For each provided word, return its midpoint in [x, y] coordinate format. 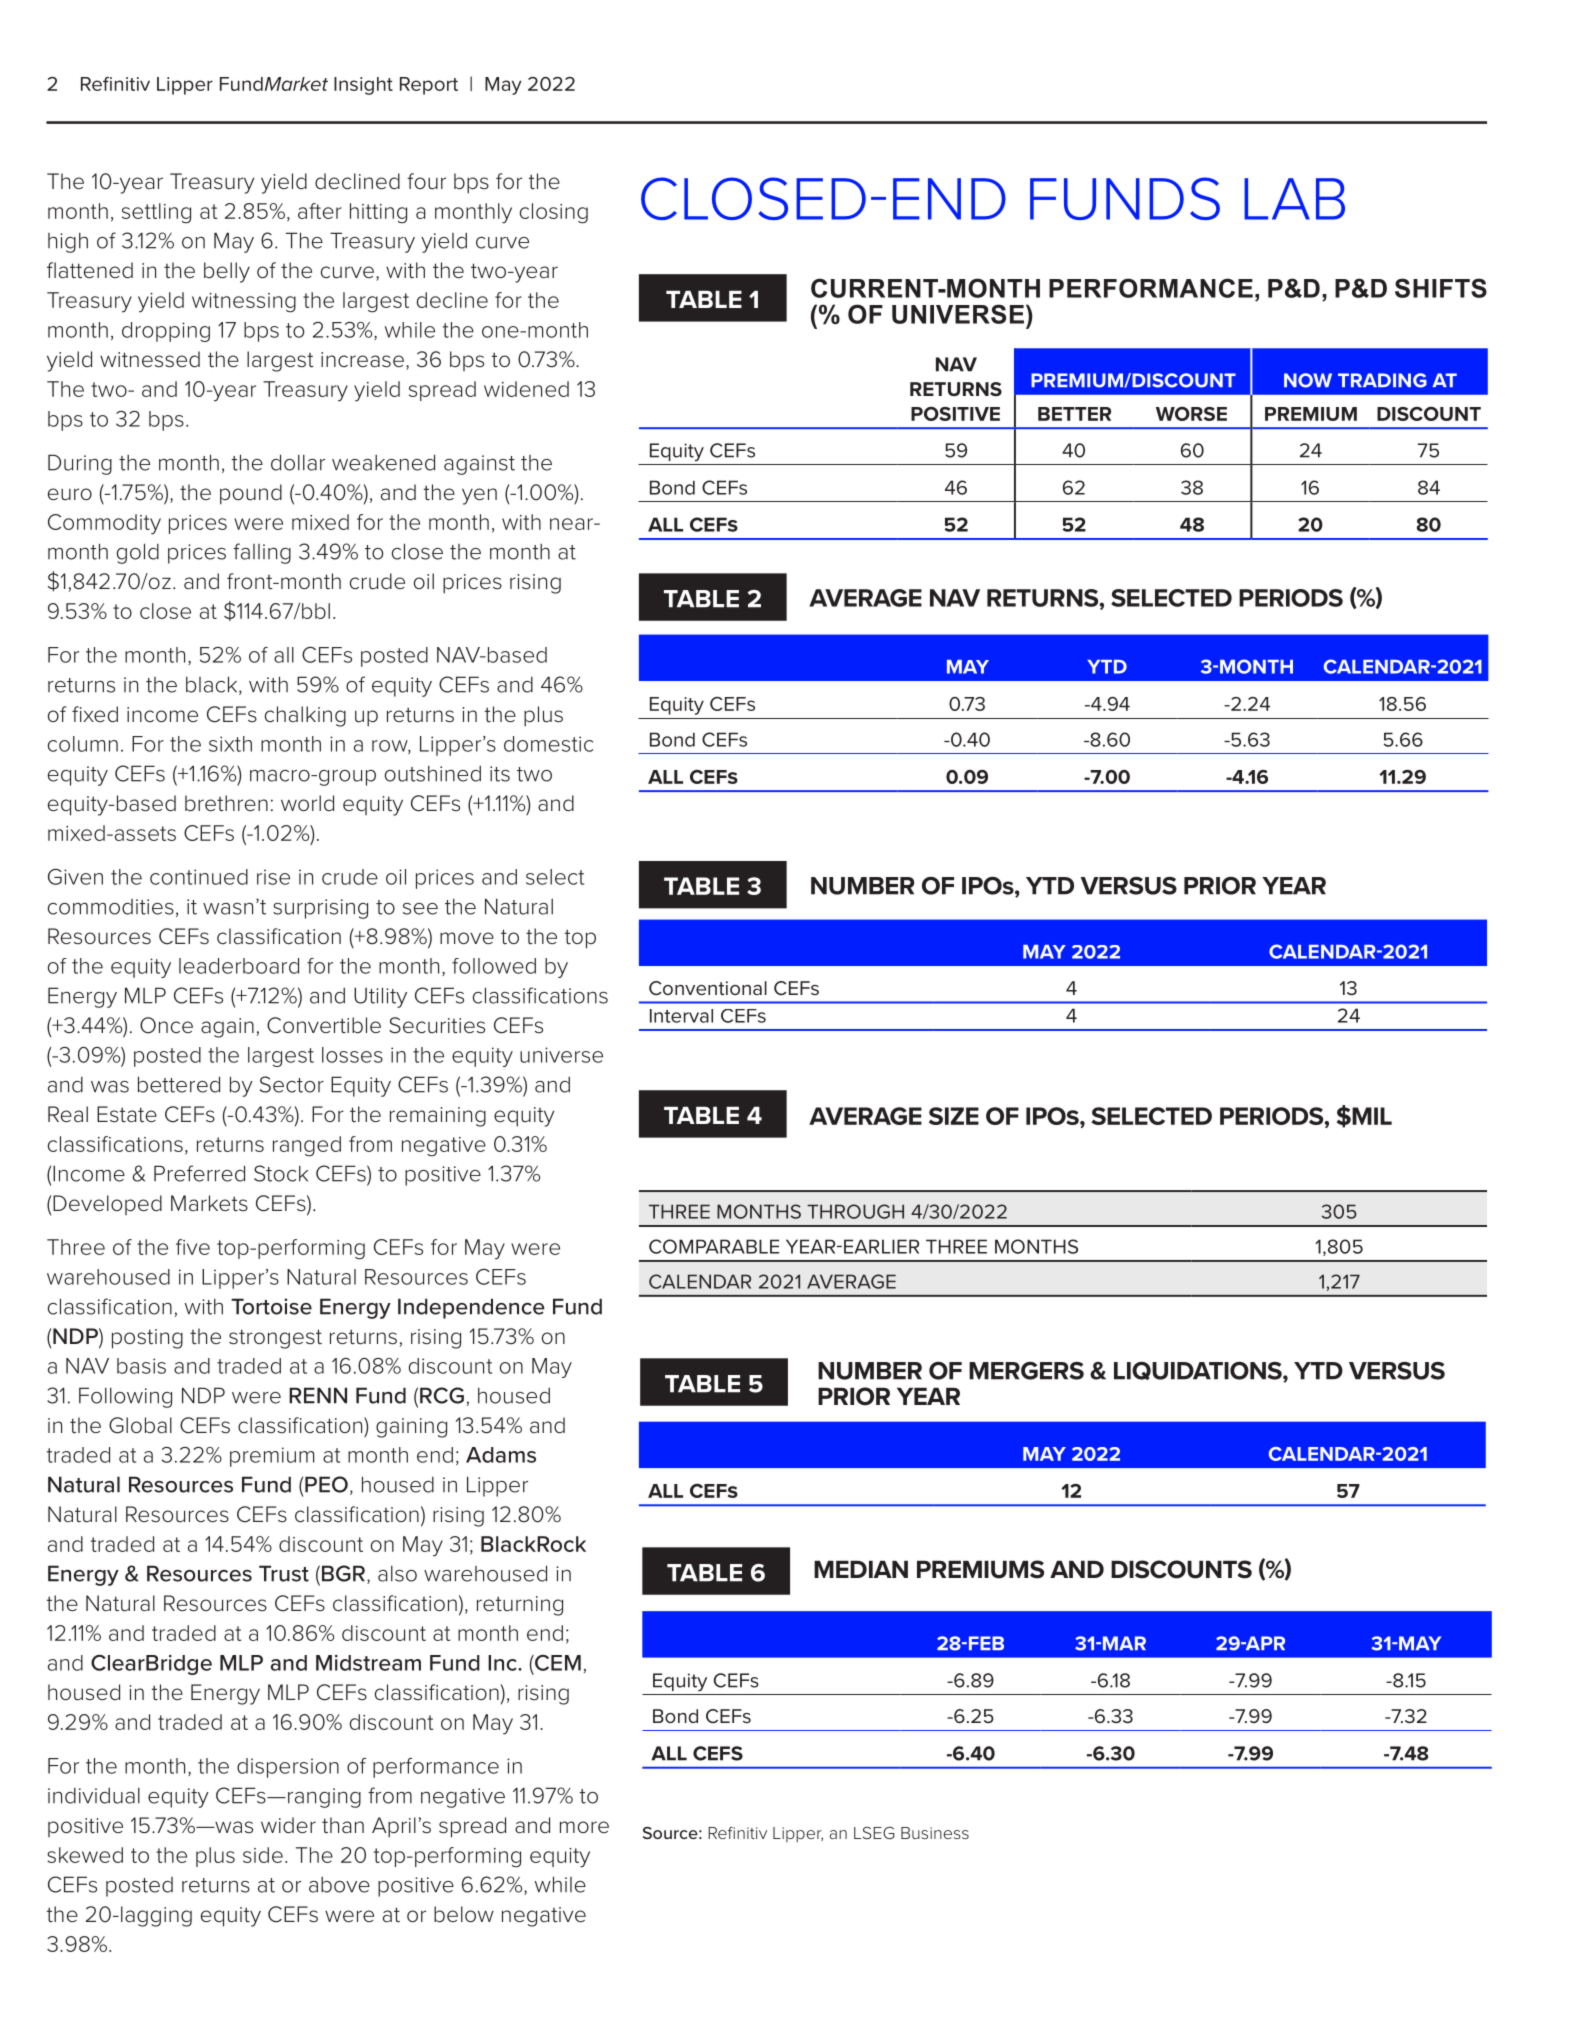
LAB [1294, 199]
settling [156, 213]
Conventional [708, 988]
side [263, 1855]
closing [554, 213]
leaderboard [239, 966]
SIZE [954, 1116]
